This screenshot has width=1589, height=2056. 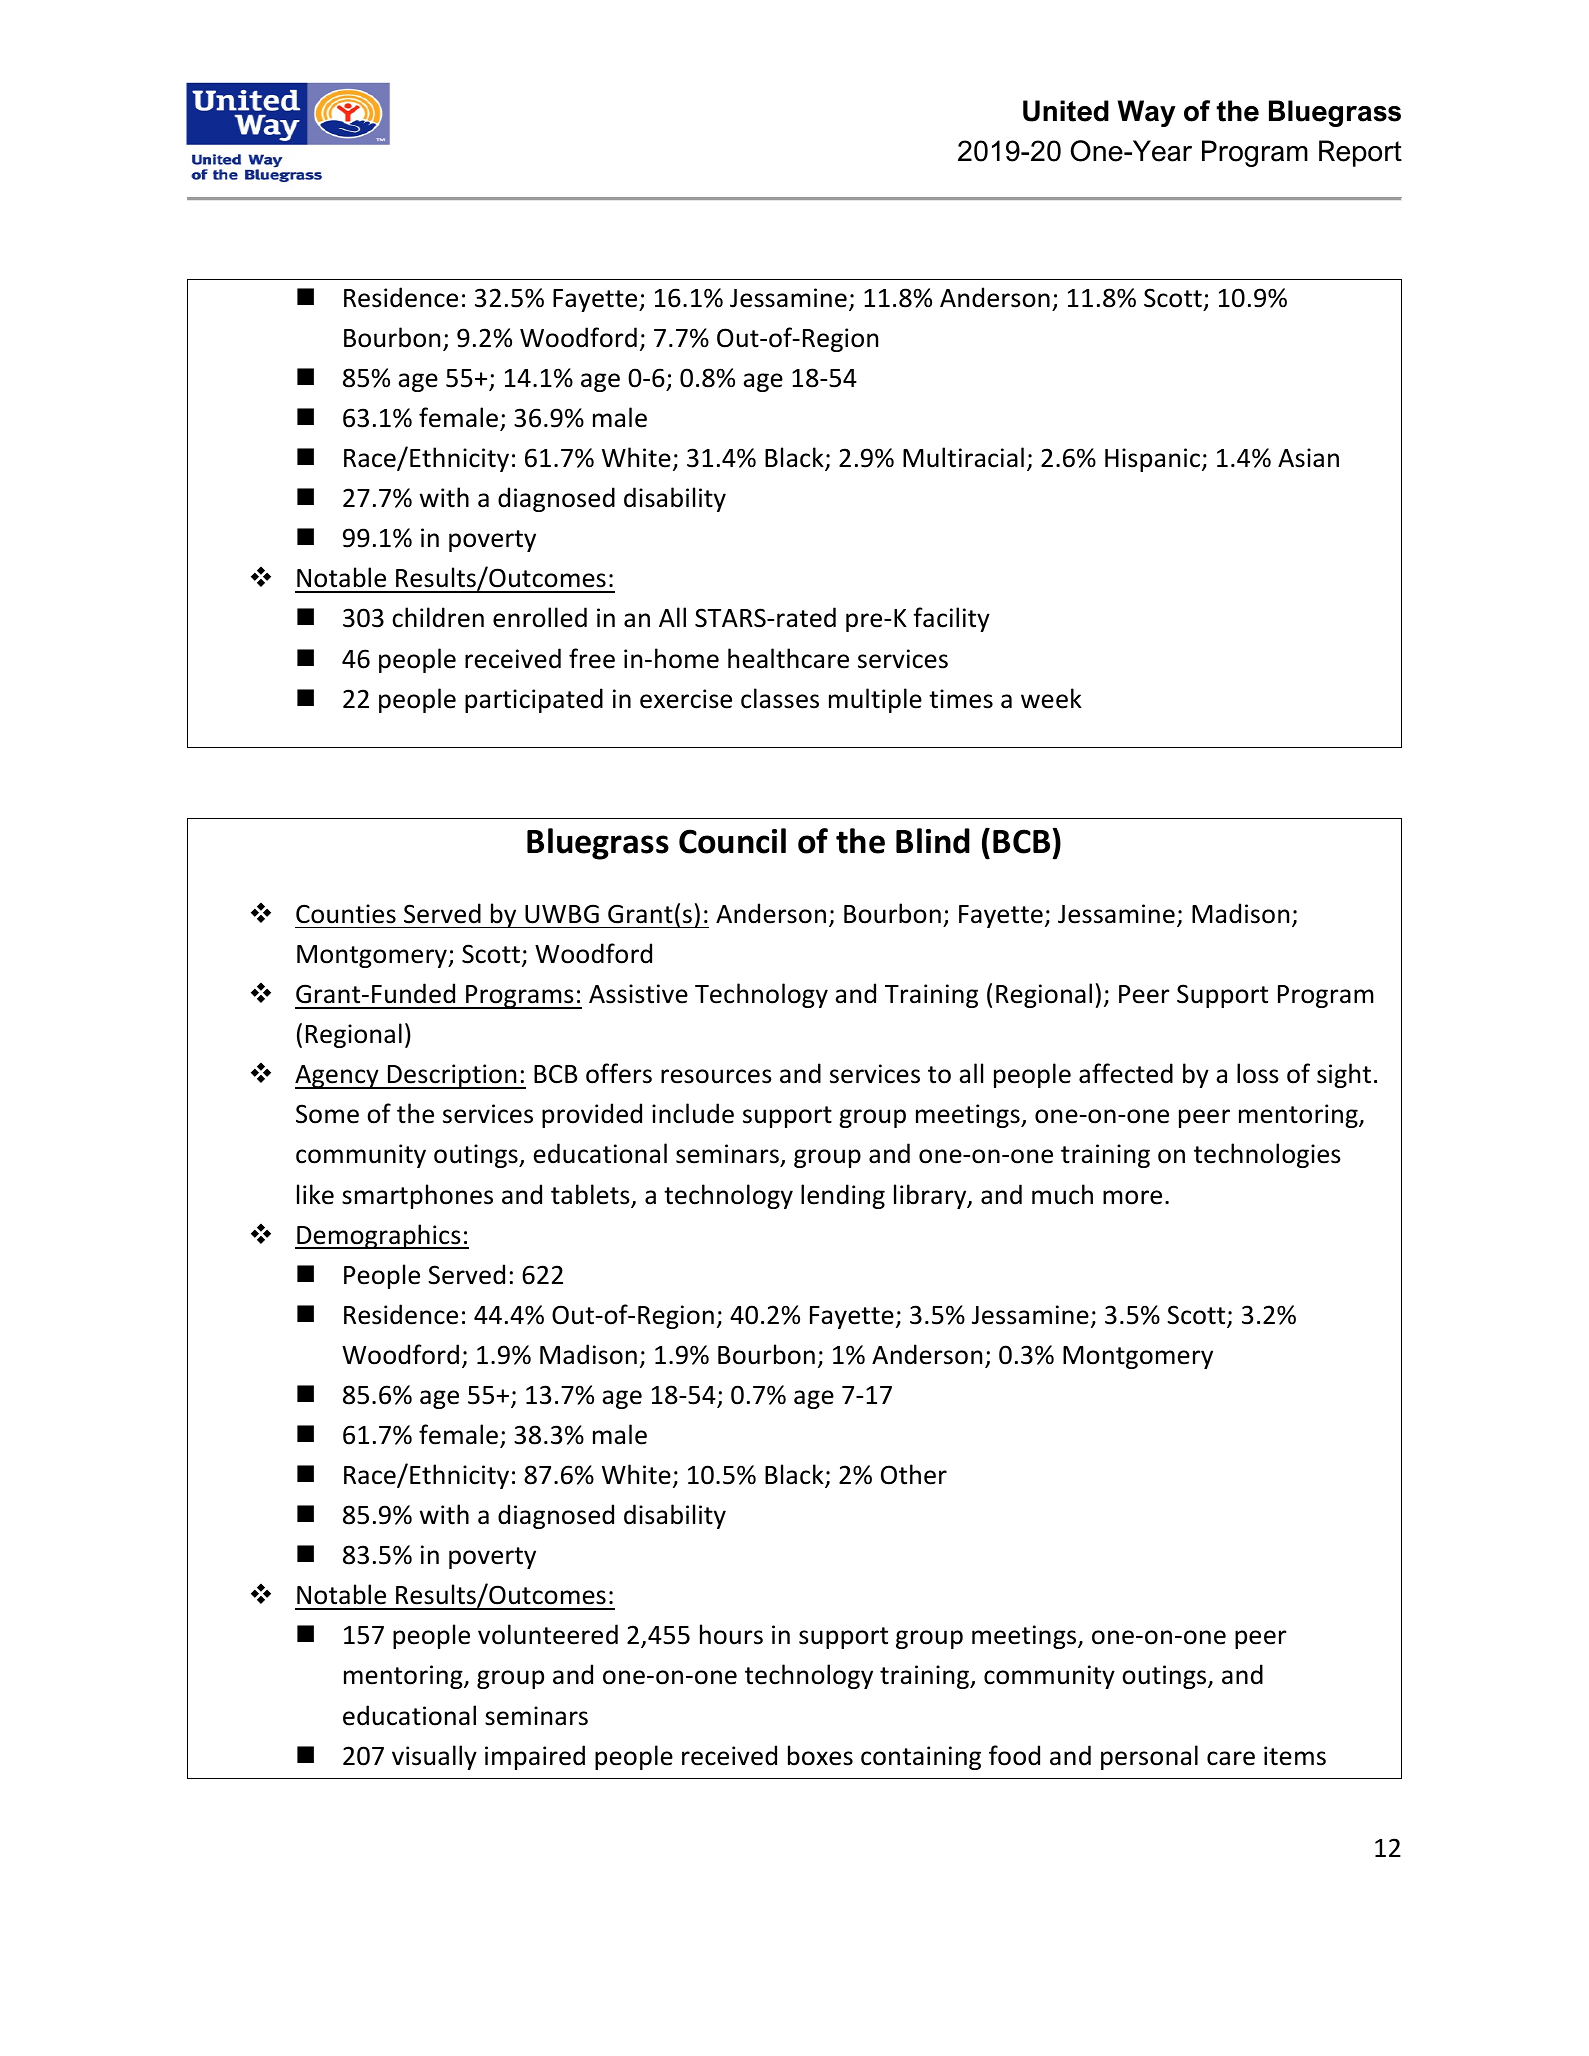 What do you see at coordinates (434, 1757) in the screenshot?
I see `visually` at bounding box center [434, 1757].
